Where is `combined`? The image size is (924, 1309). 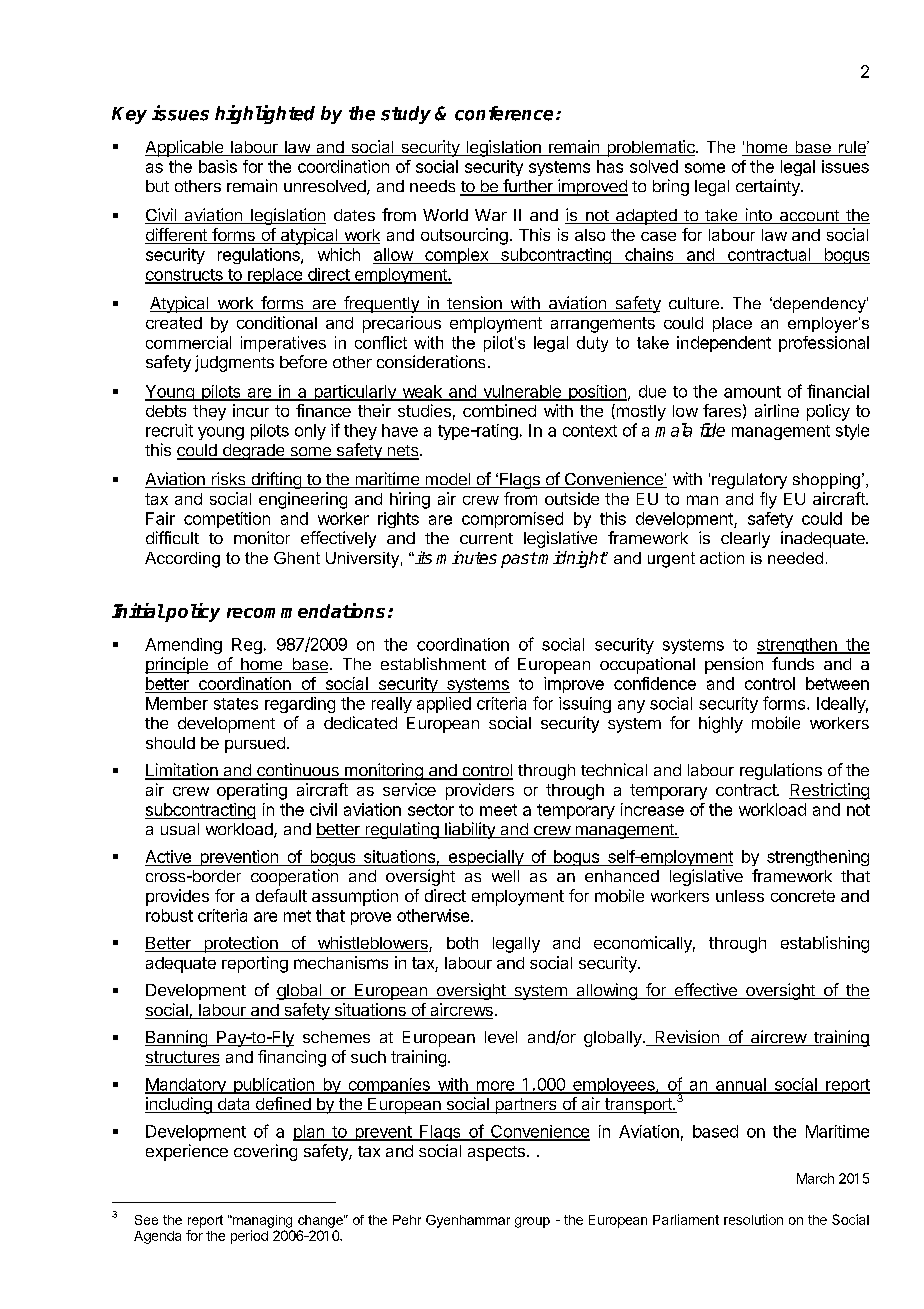 combined is located at coordinates (499, 410).
